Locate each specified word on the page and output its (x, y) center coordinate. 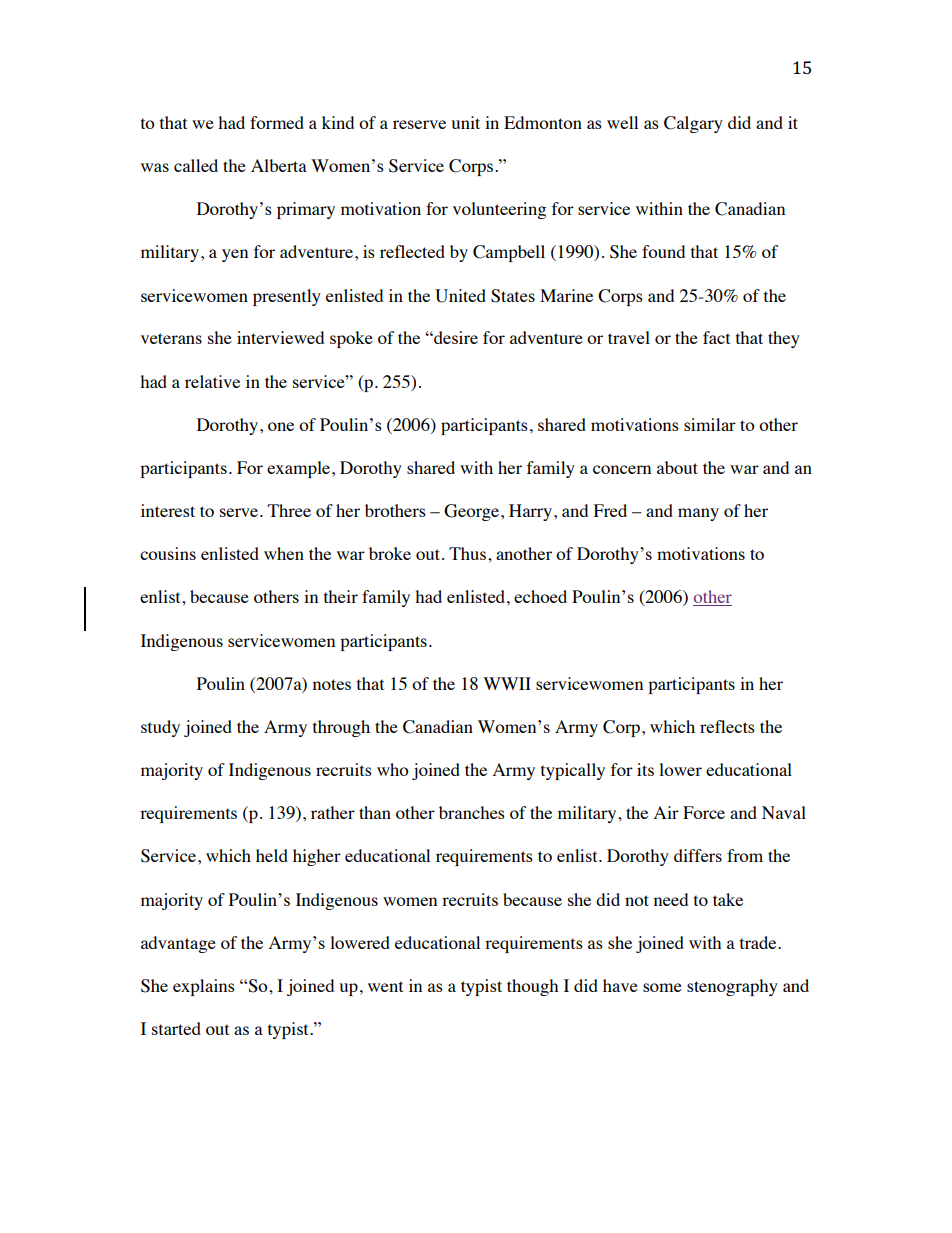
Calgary (693, 124)
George (473, 512)
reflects (727, 726)
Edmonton (543, 122)
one (281, 426)
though (532, 987)
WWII (507, 683)
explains (204, 987)
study (160, 728)
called (196, 165)
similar (710, 424)
